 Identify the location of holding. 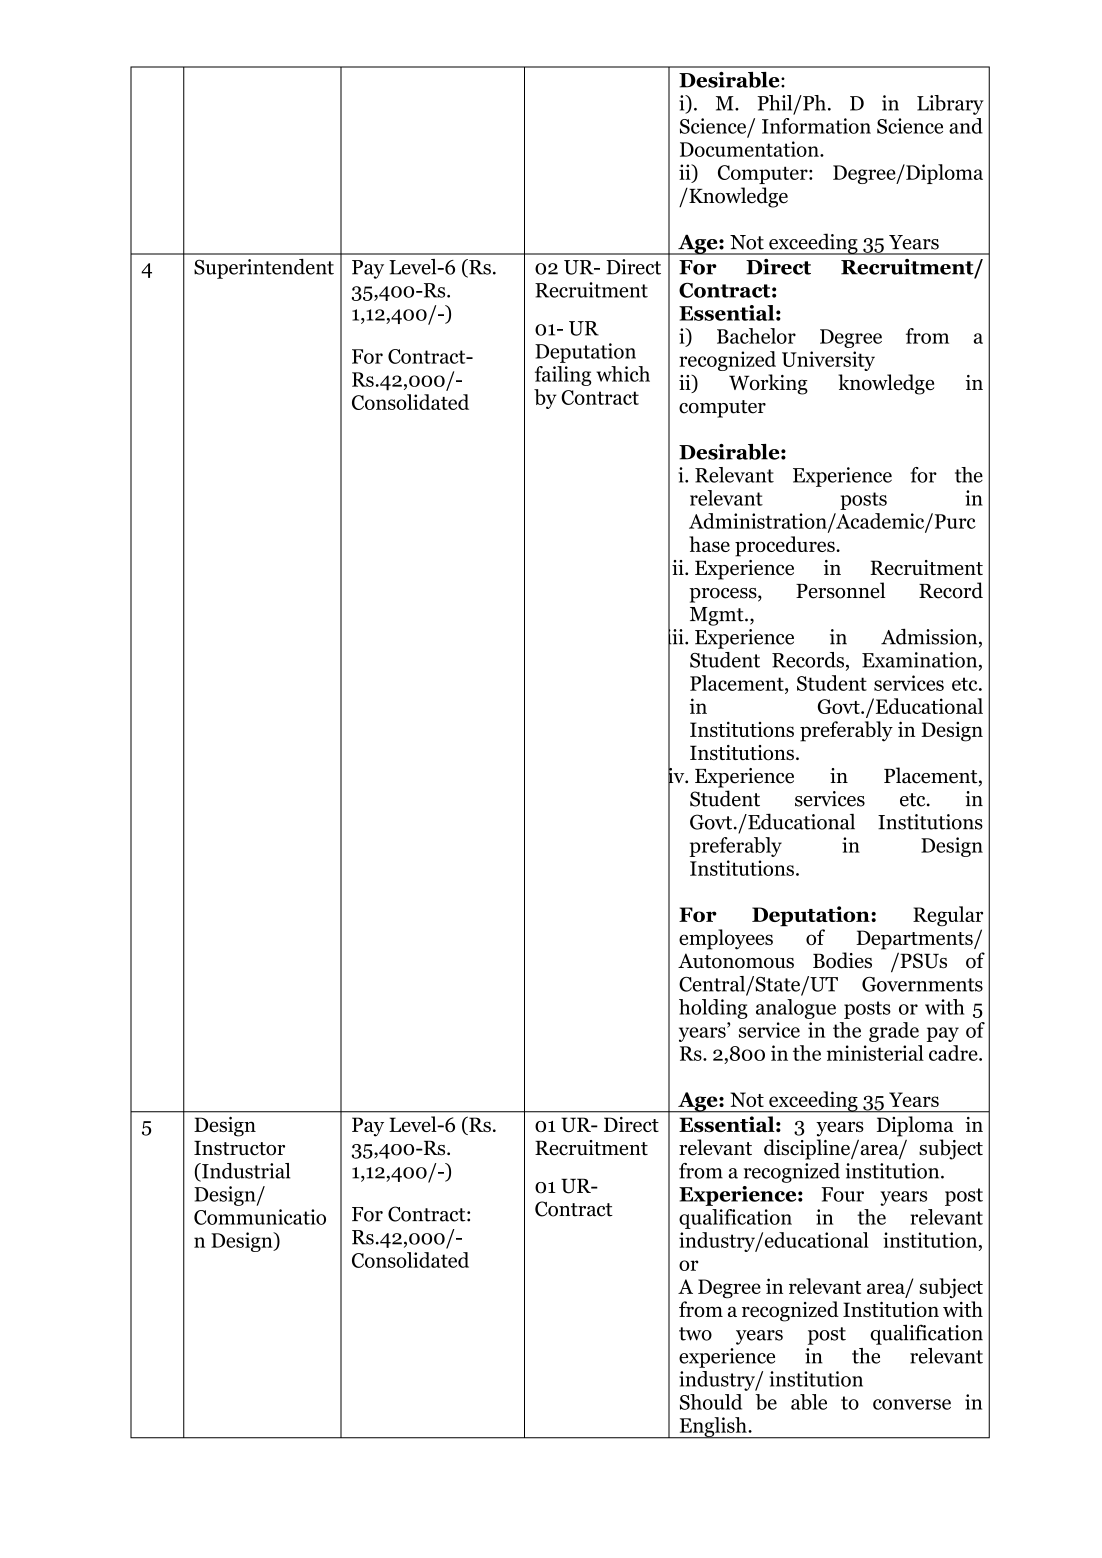
(713, 1009).
